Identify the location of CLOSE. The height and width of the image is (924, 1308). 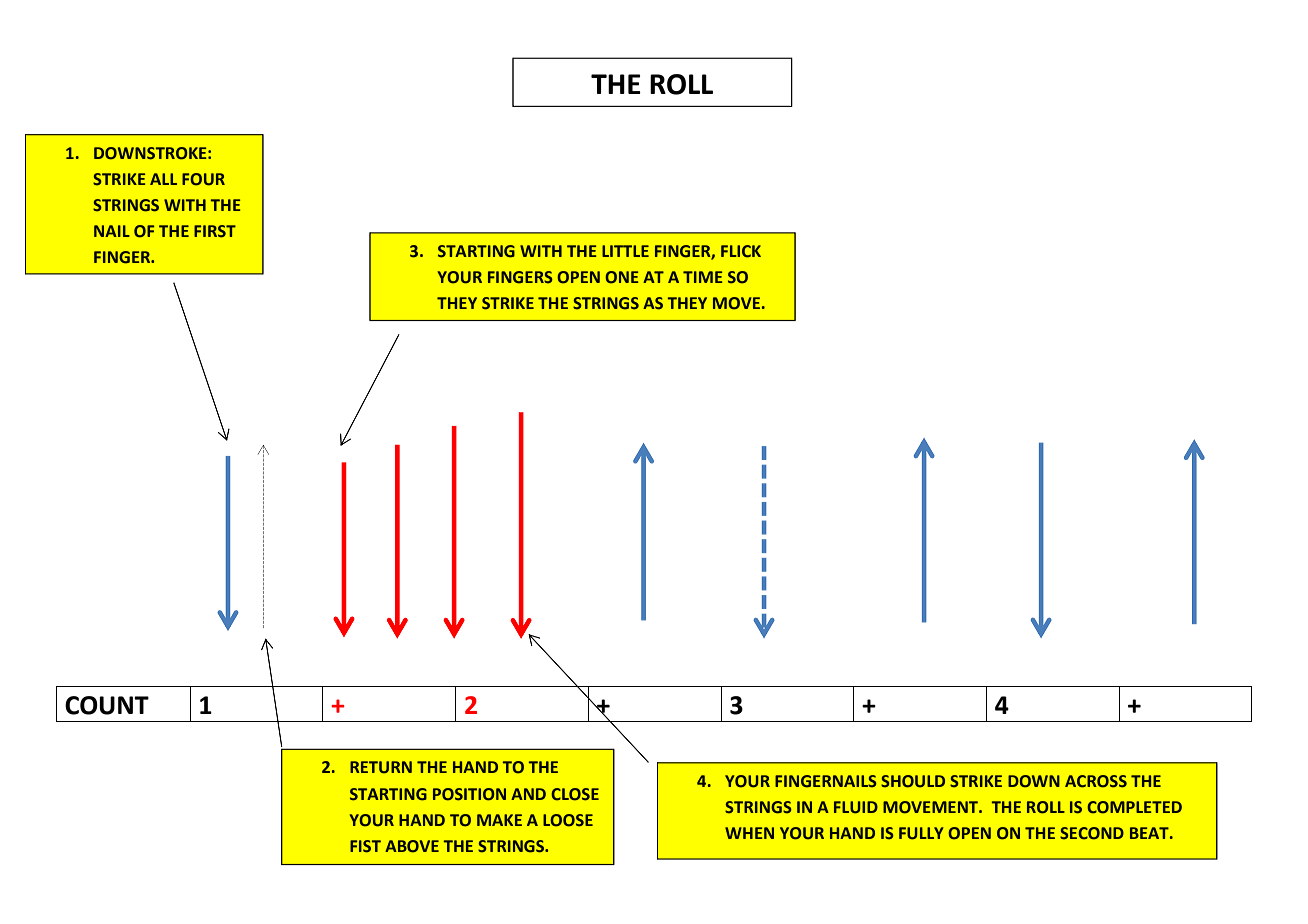
(575, 794).
